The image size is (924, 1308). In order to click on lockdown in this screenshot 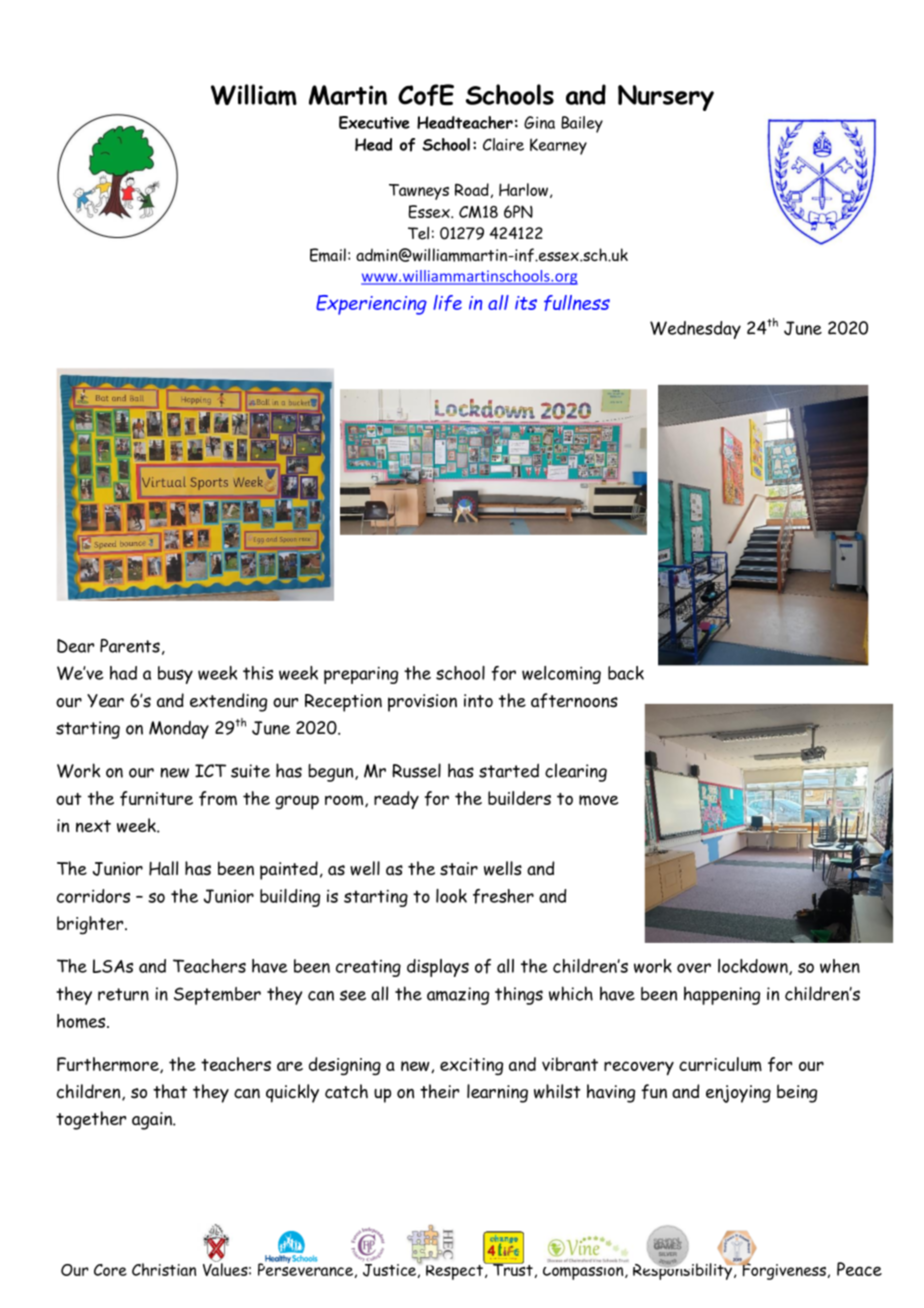, I will do `click(754, 967)`.
